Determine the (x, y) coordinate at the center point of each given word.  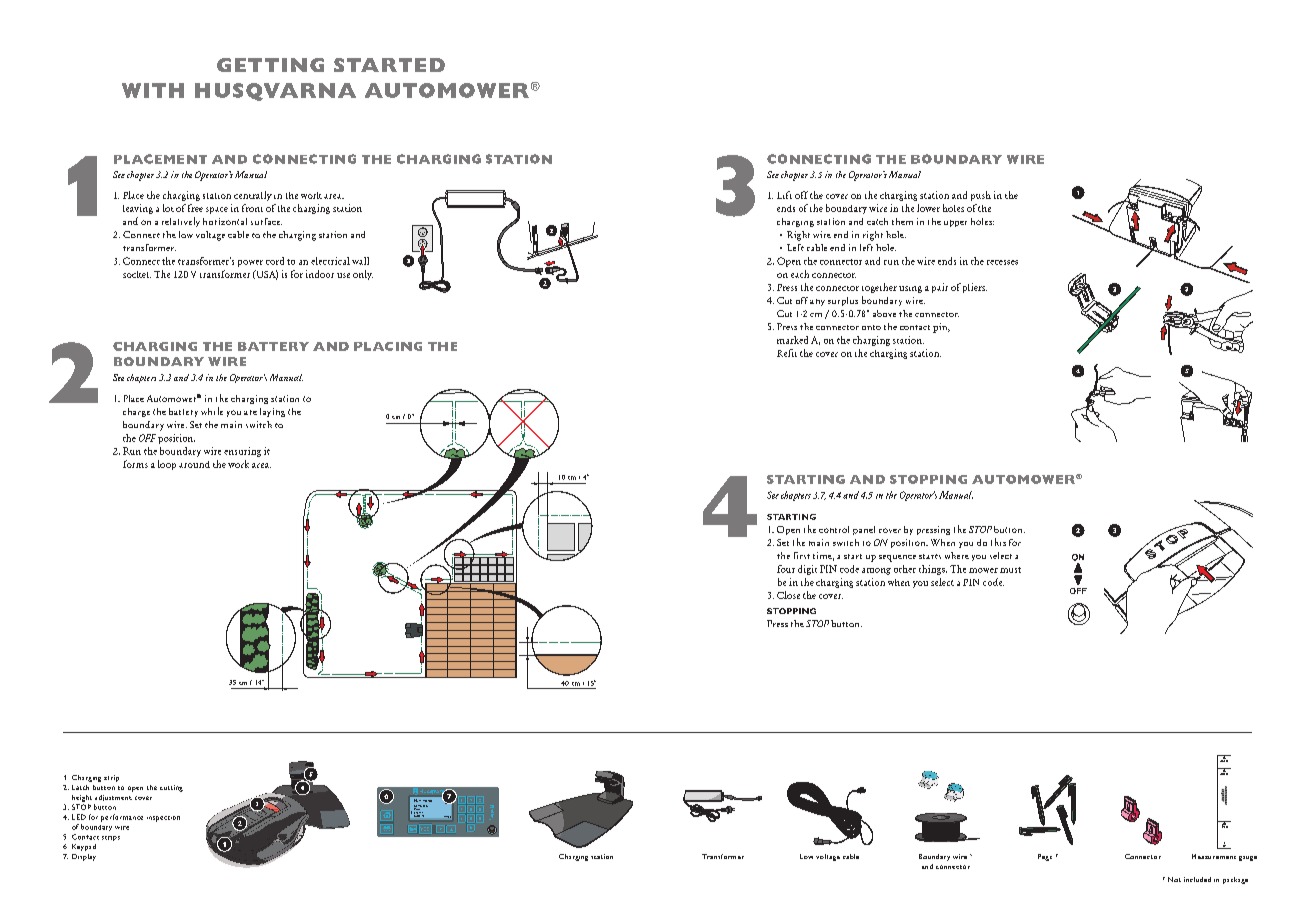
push (981, 196)
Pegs (1045, 857)
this (998, 542)
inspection (163, 819)
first (802, 555)
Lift (784, 195)
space (217, 210)
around (194, 464)
